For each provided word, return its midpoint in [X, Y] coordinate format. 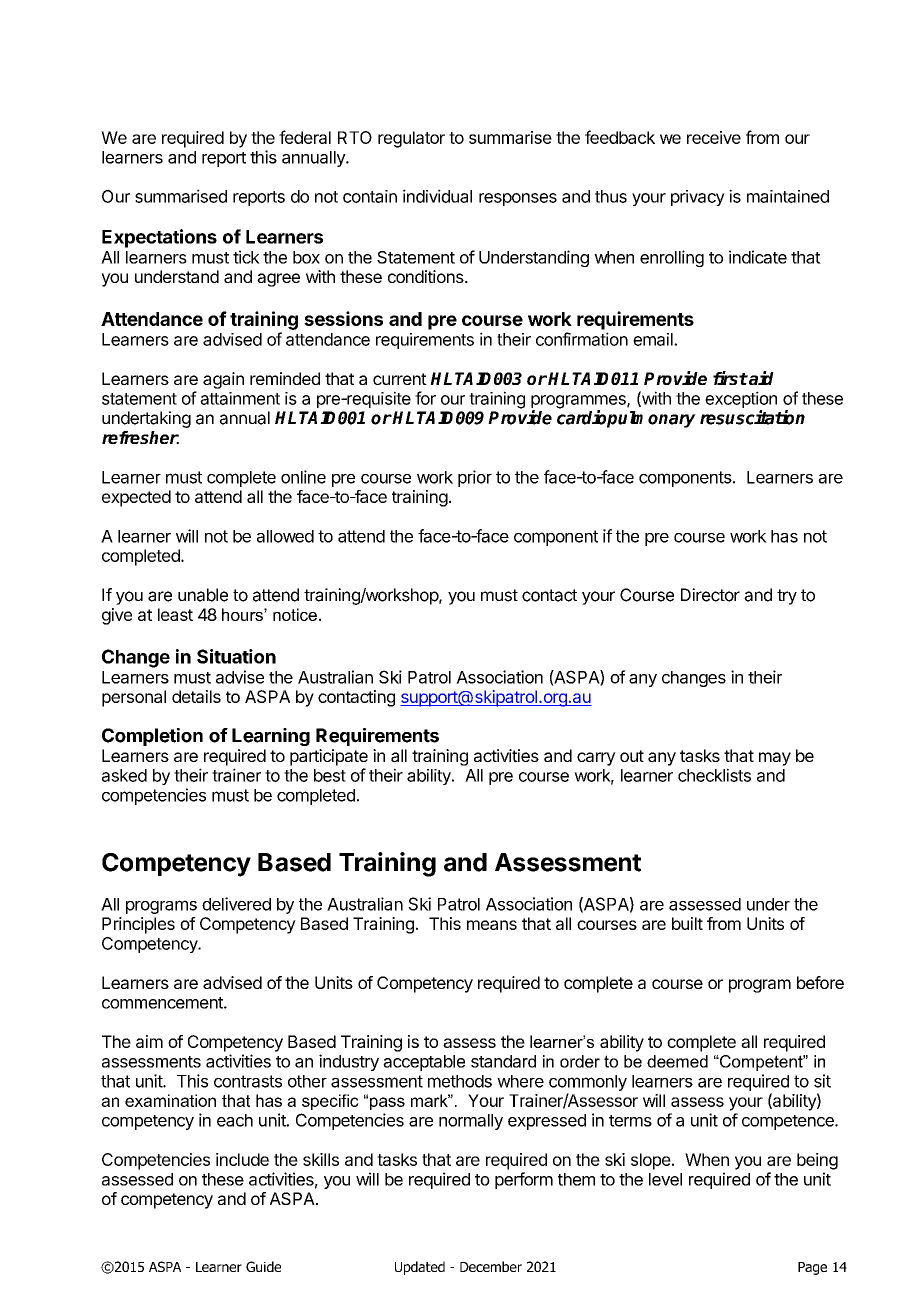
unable [203, 595]
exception [741, 401]
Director [710, 595]
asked [124, 775]
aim [149, 1041]
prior [475, 478]
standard [503, 1061]
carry [596, 759]
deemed [677, 1061]
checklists [714, 775]
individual [437, 196]
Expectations [159, 238]
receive [714, 137]
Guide [263, 1266]
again [223, 380]
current [400, 379]
